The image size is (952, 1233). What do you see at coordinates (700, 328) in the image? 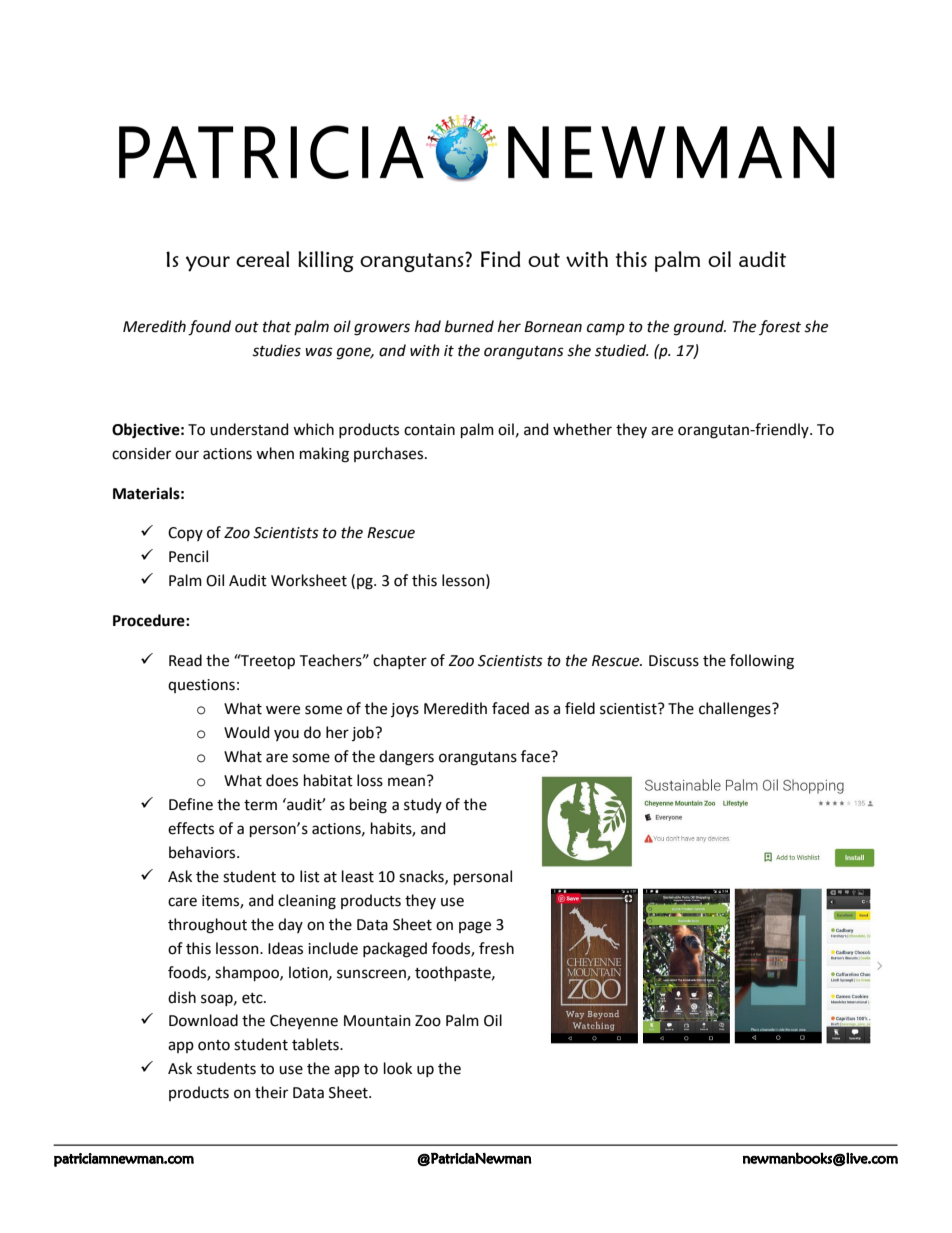
I see `ground` at bounding box center [700, 328].
